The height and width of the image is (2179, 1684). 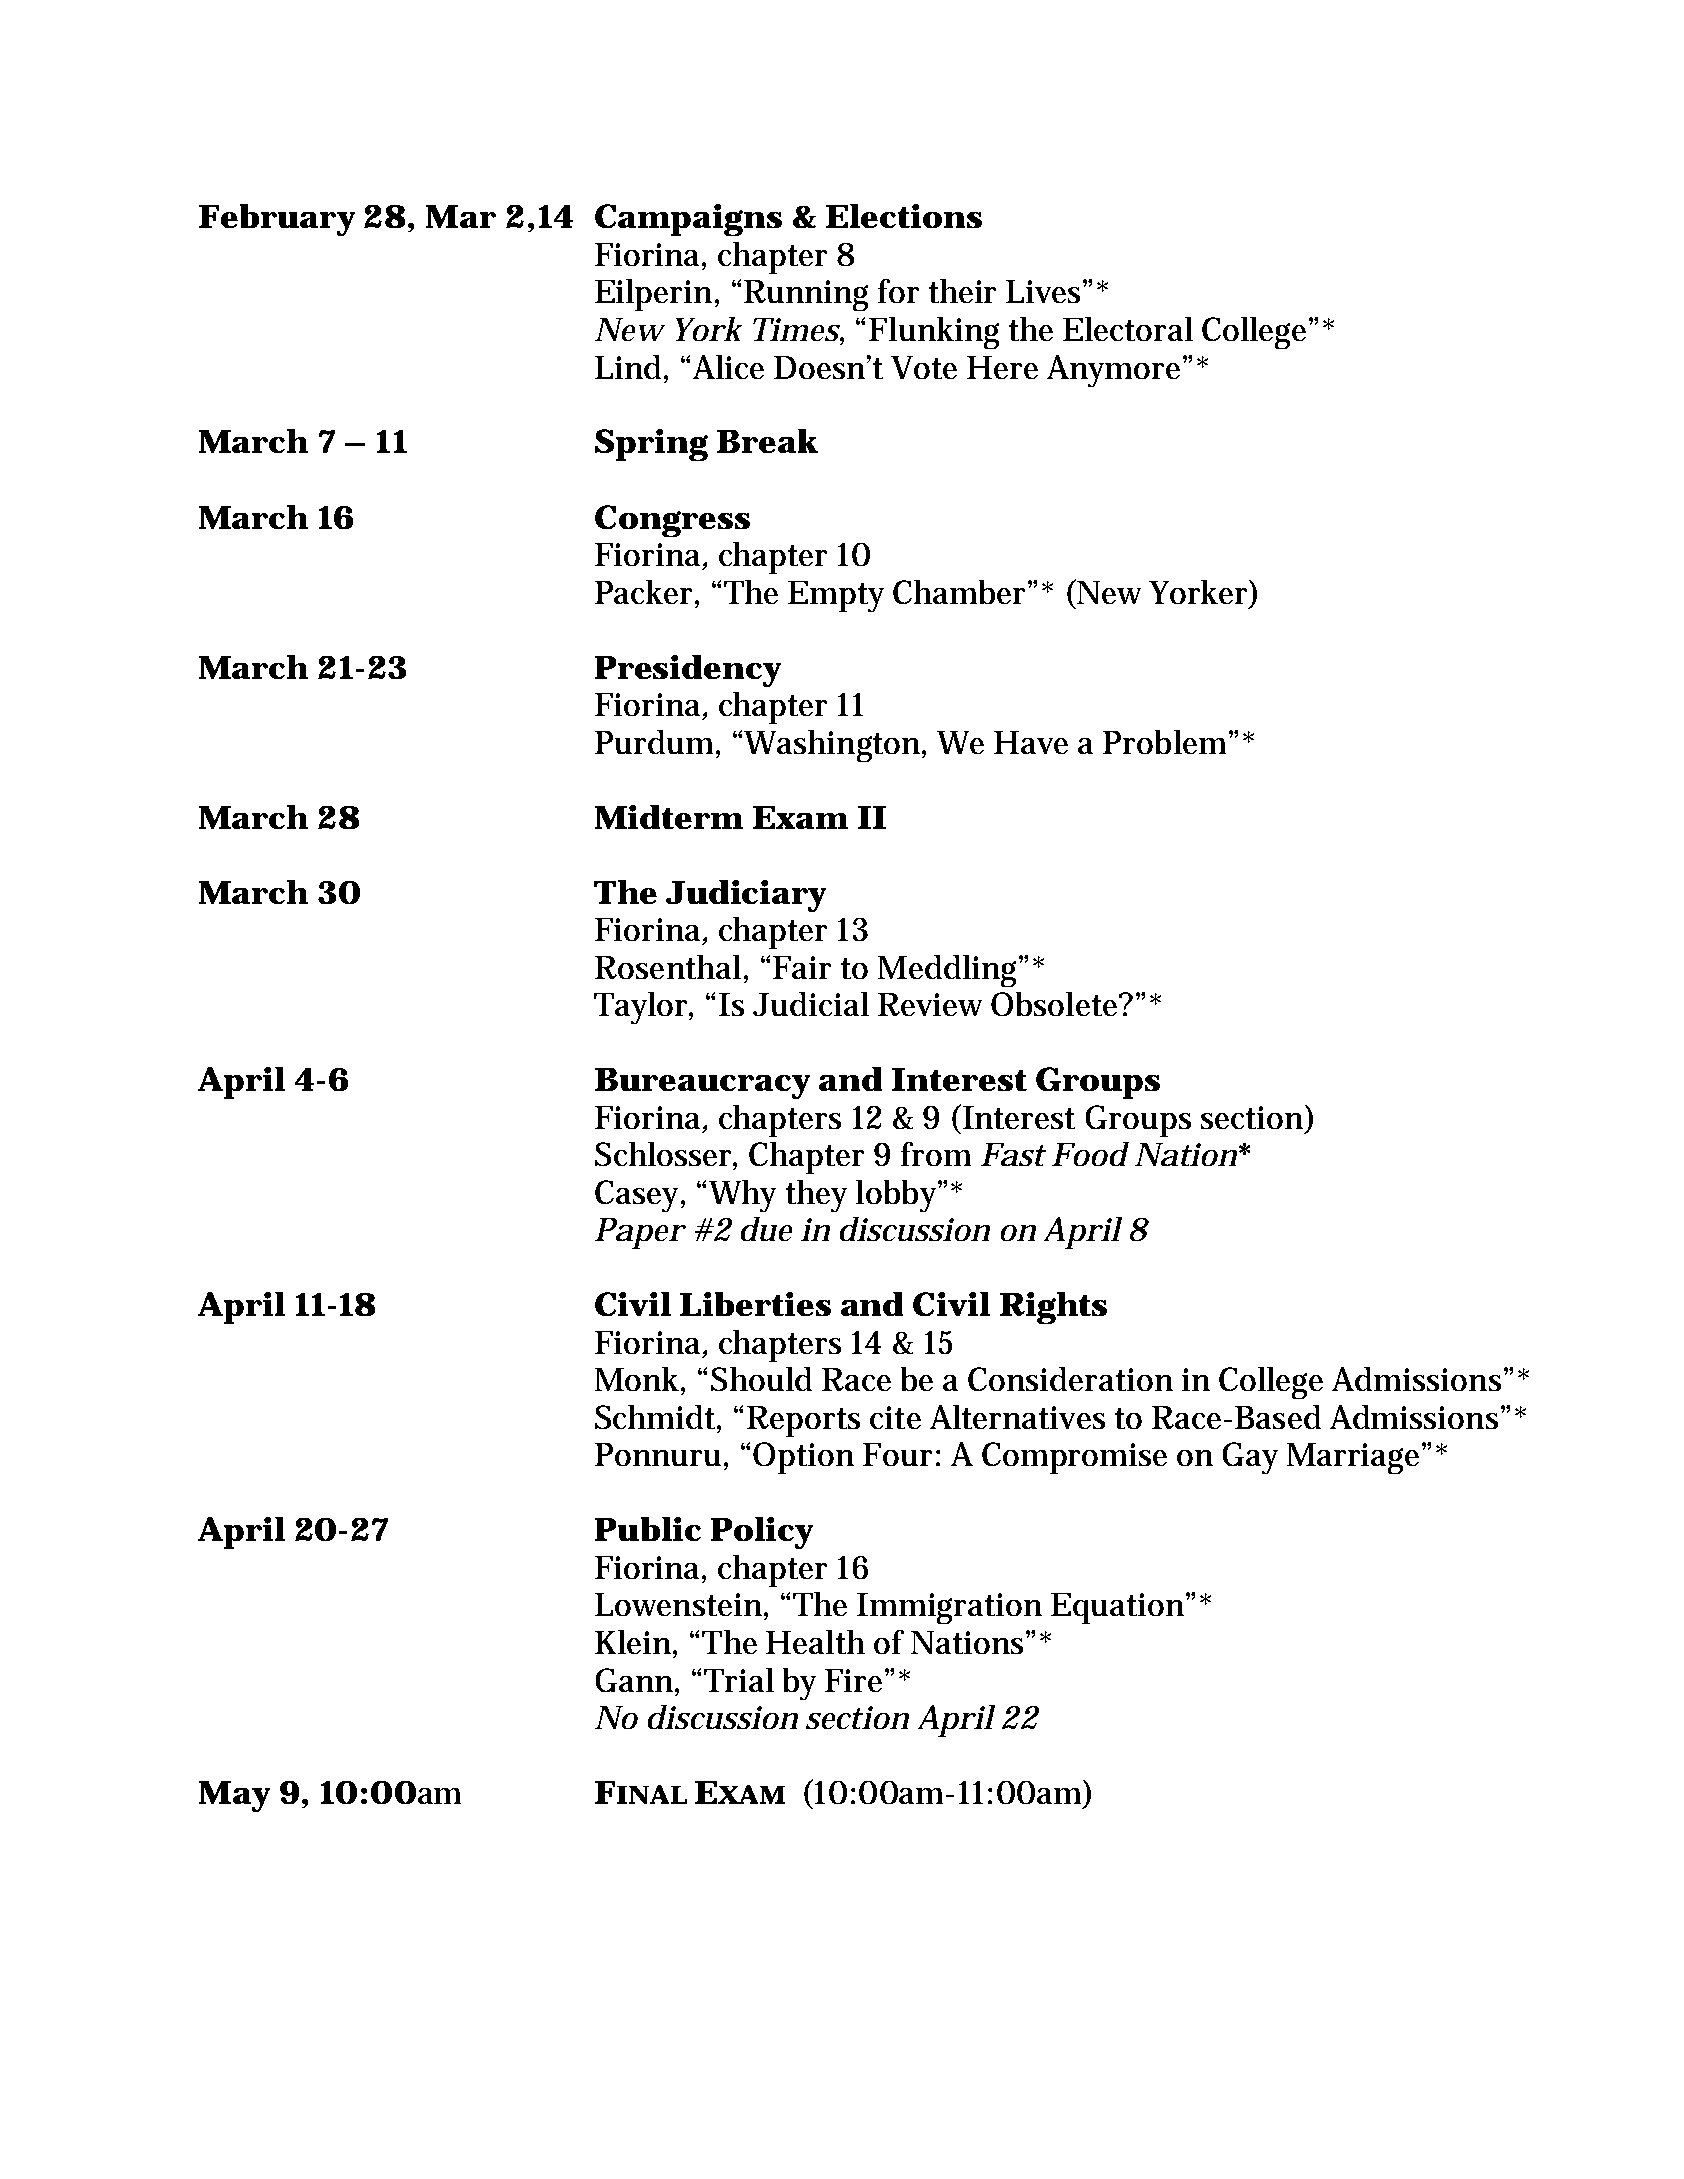 What do you see at coordinates (739, 1680) in the image?
I see `Trial` at bounding box center [739, 1680].
